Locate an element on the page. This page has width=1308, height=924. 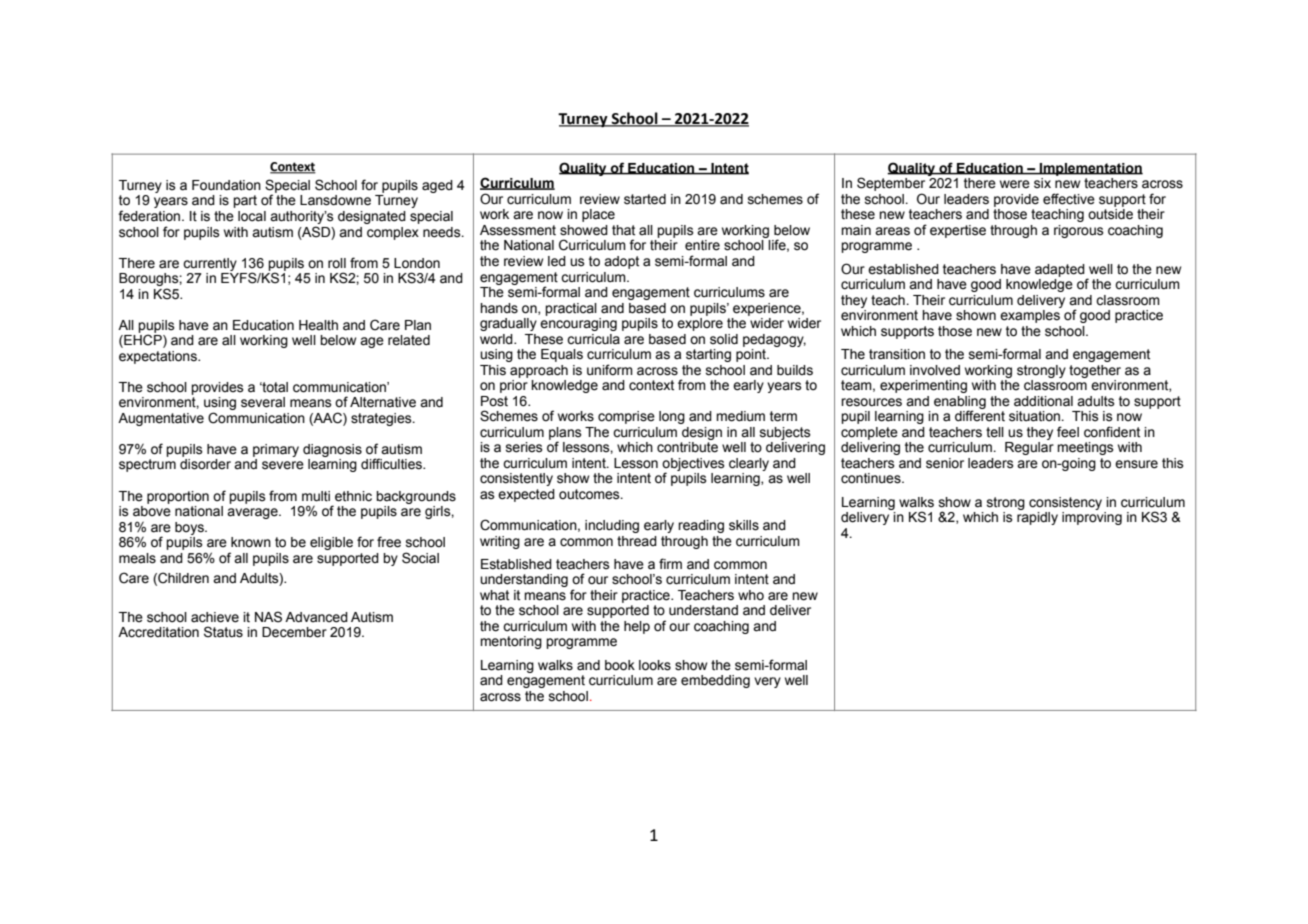
examples is located at coordinates (1030, 316).
